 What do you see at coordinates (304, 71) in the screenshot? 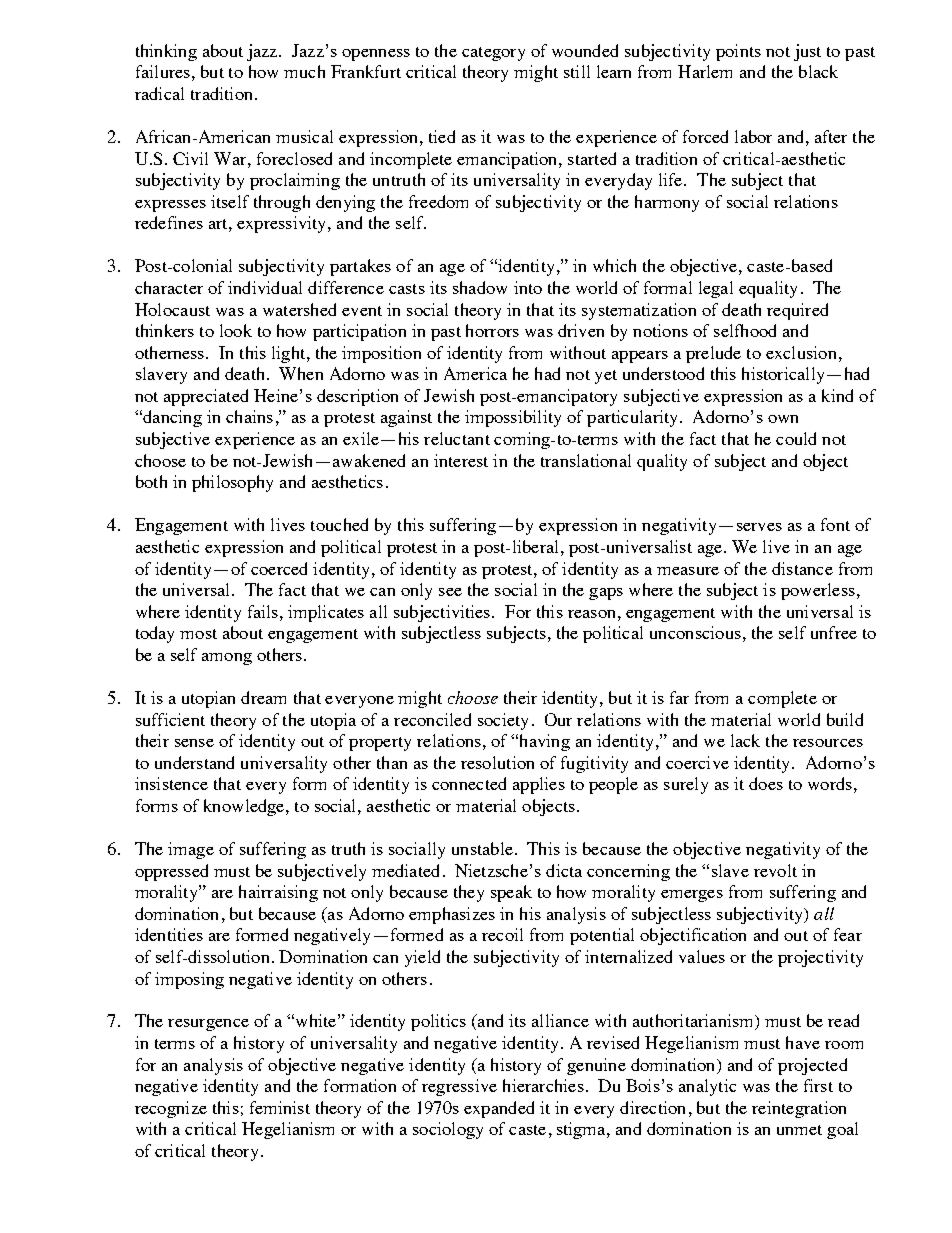
I see `much` at bounding box center [304, 71].
